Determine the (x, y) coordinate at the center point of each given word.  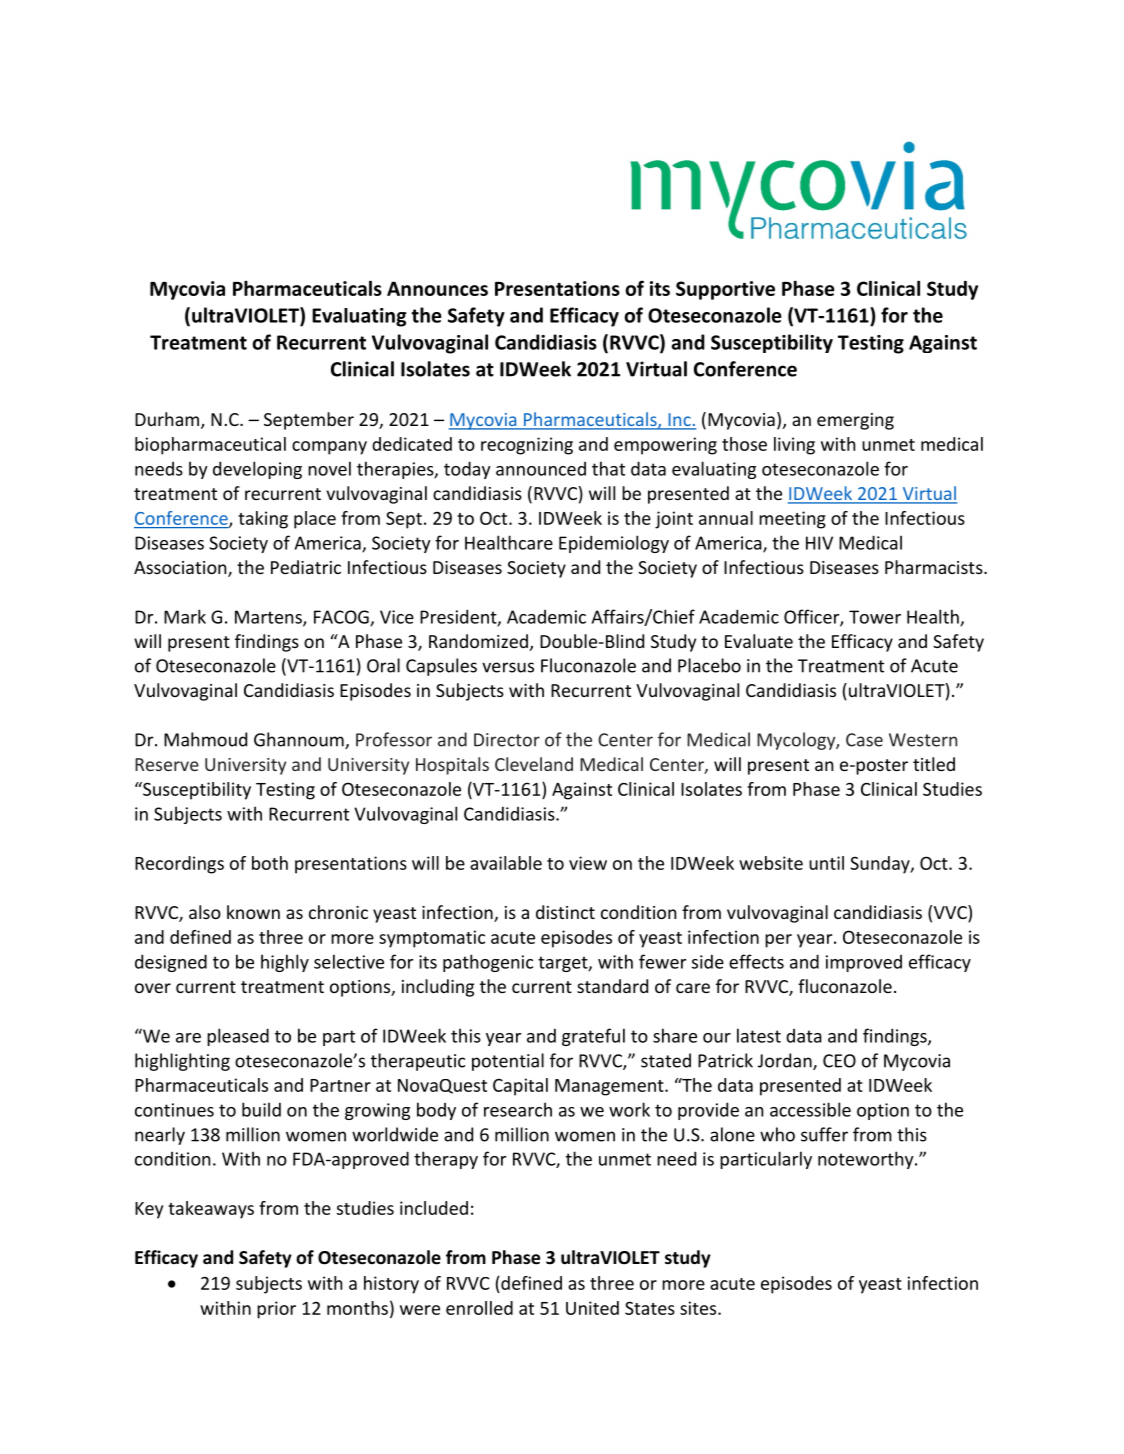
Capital (520, 1087)
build (261, 1109)
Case (864, 740)
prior (276, 1310)
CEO (839, 1061)
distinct (565, 912)
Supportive (725, 290)
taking (263, 520)
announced (541, 469)
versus (508, 667)
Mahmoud (205, 739)
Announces (437, 288)
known (253, 912)
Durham (168, 420)
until (826, 863)
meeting (792, 520)
